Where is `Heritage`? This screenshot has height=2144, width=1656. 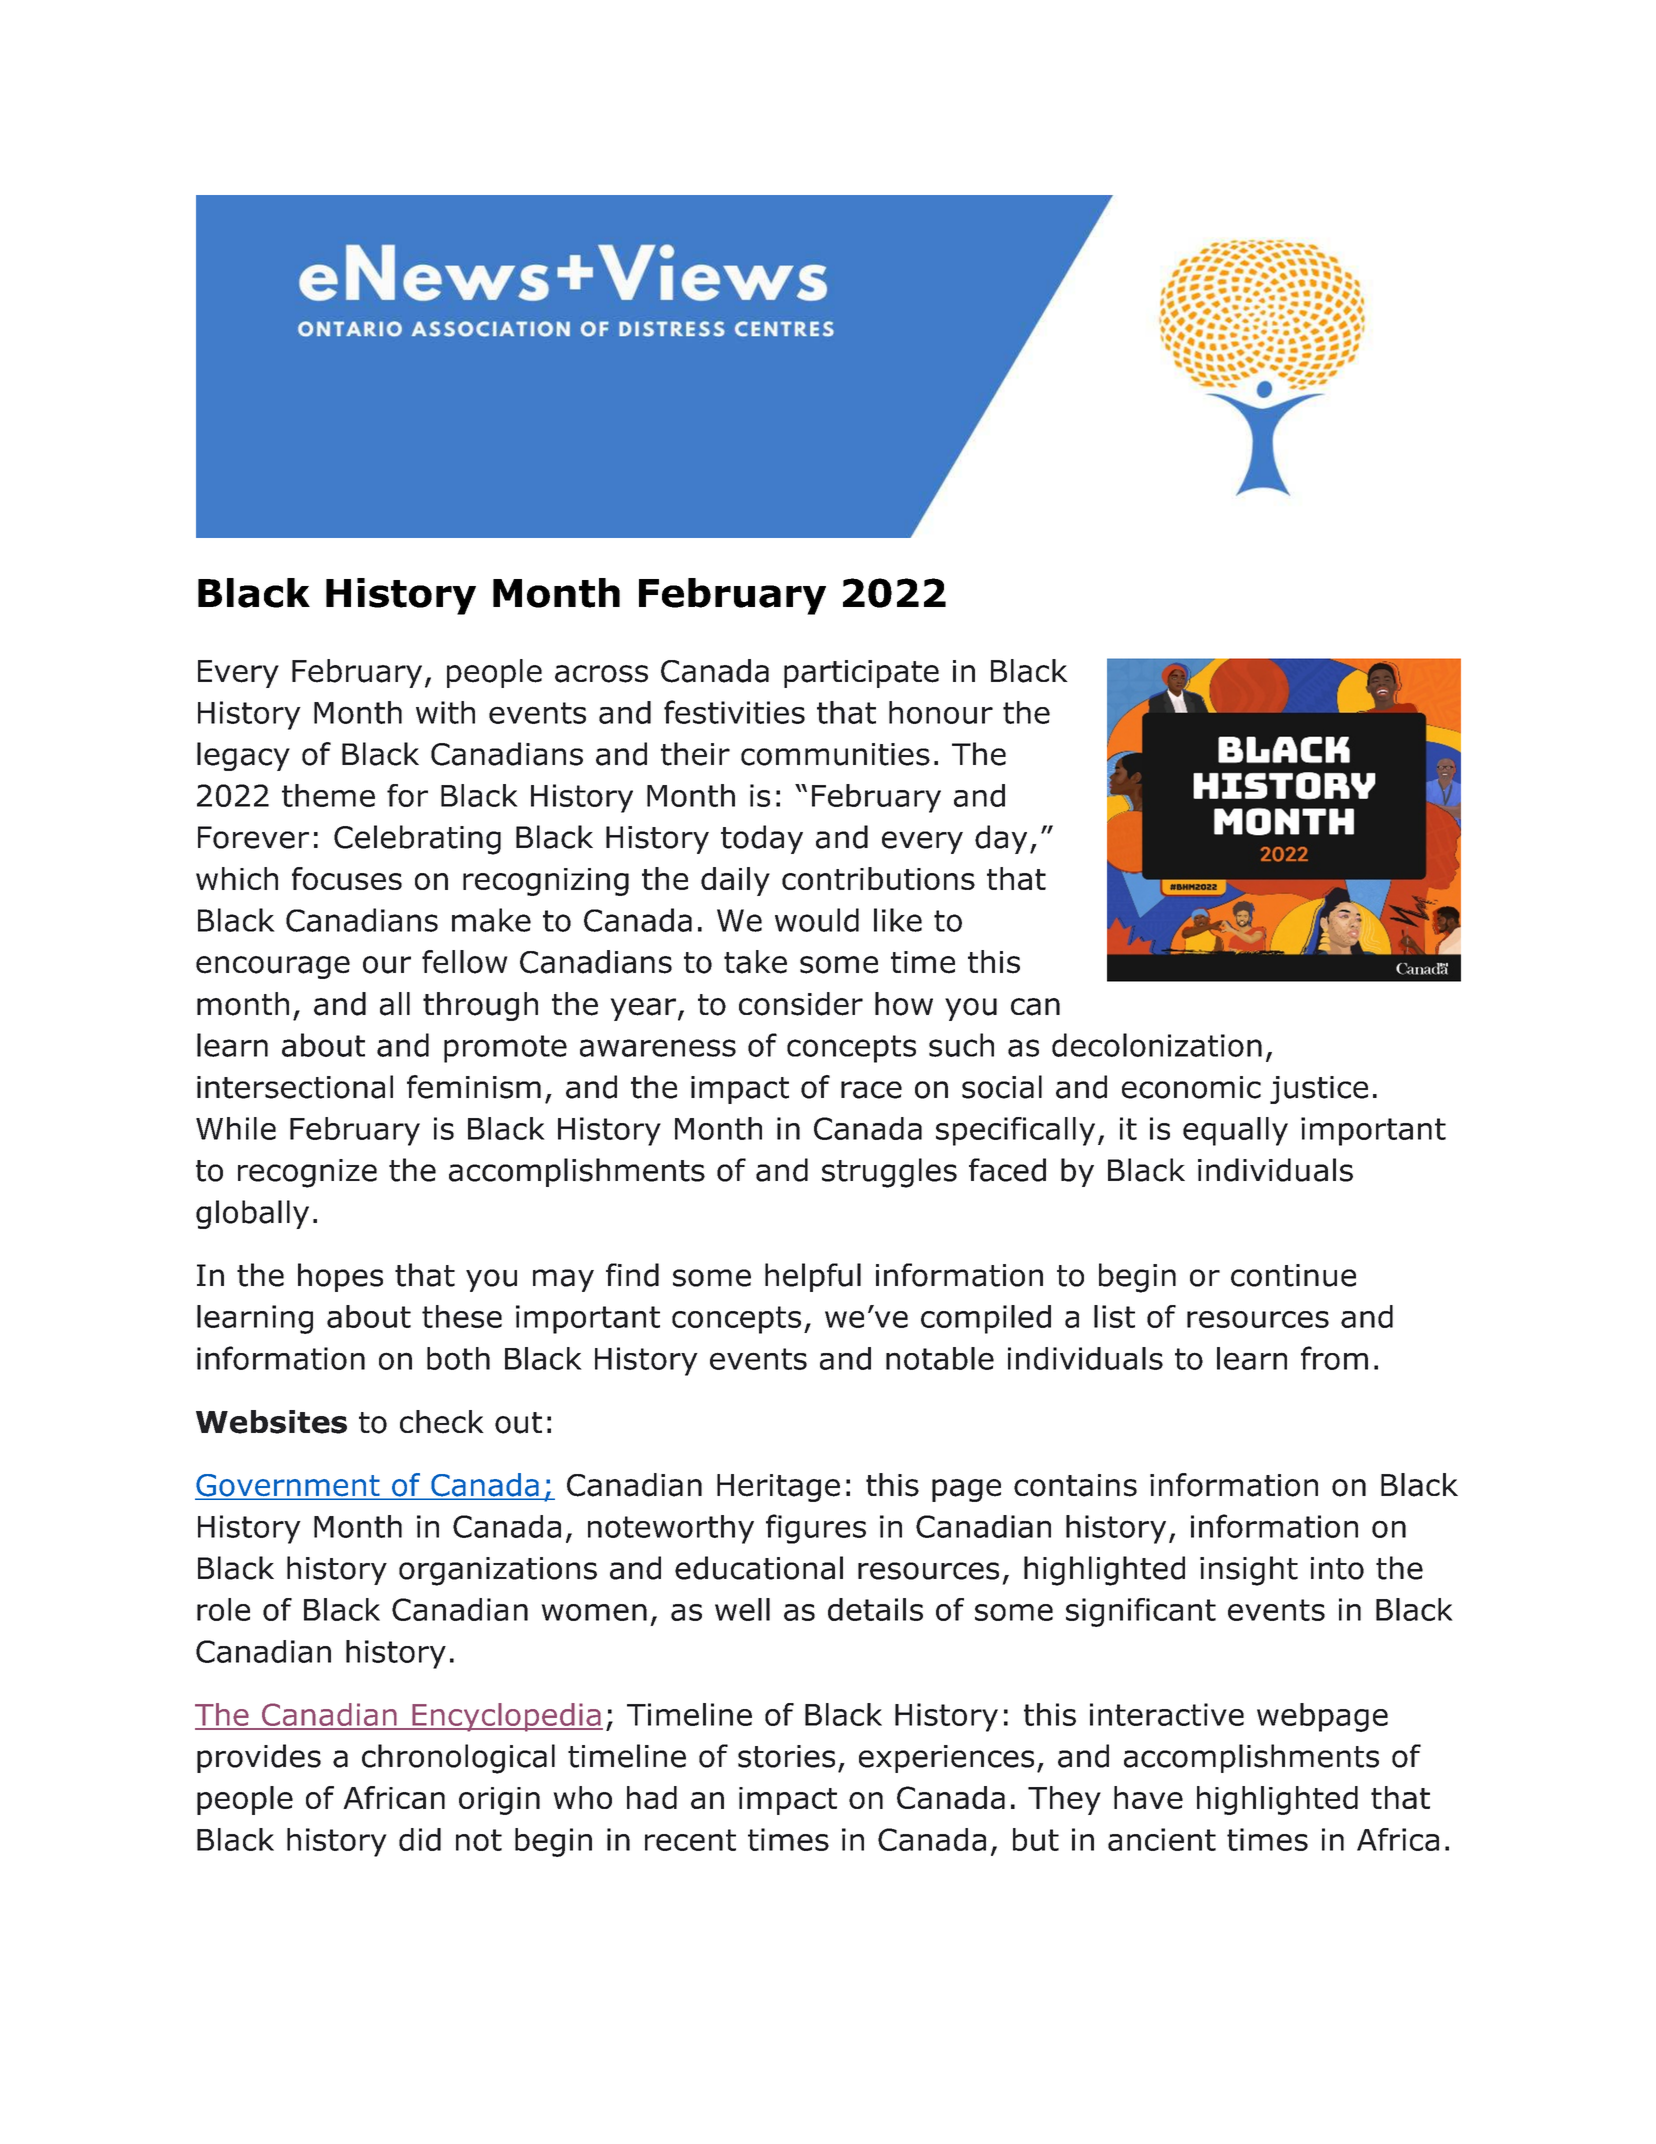
Heritage is located at coordinates (778, 1488).
